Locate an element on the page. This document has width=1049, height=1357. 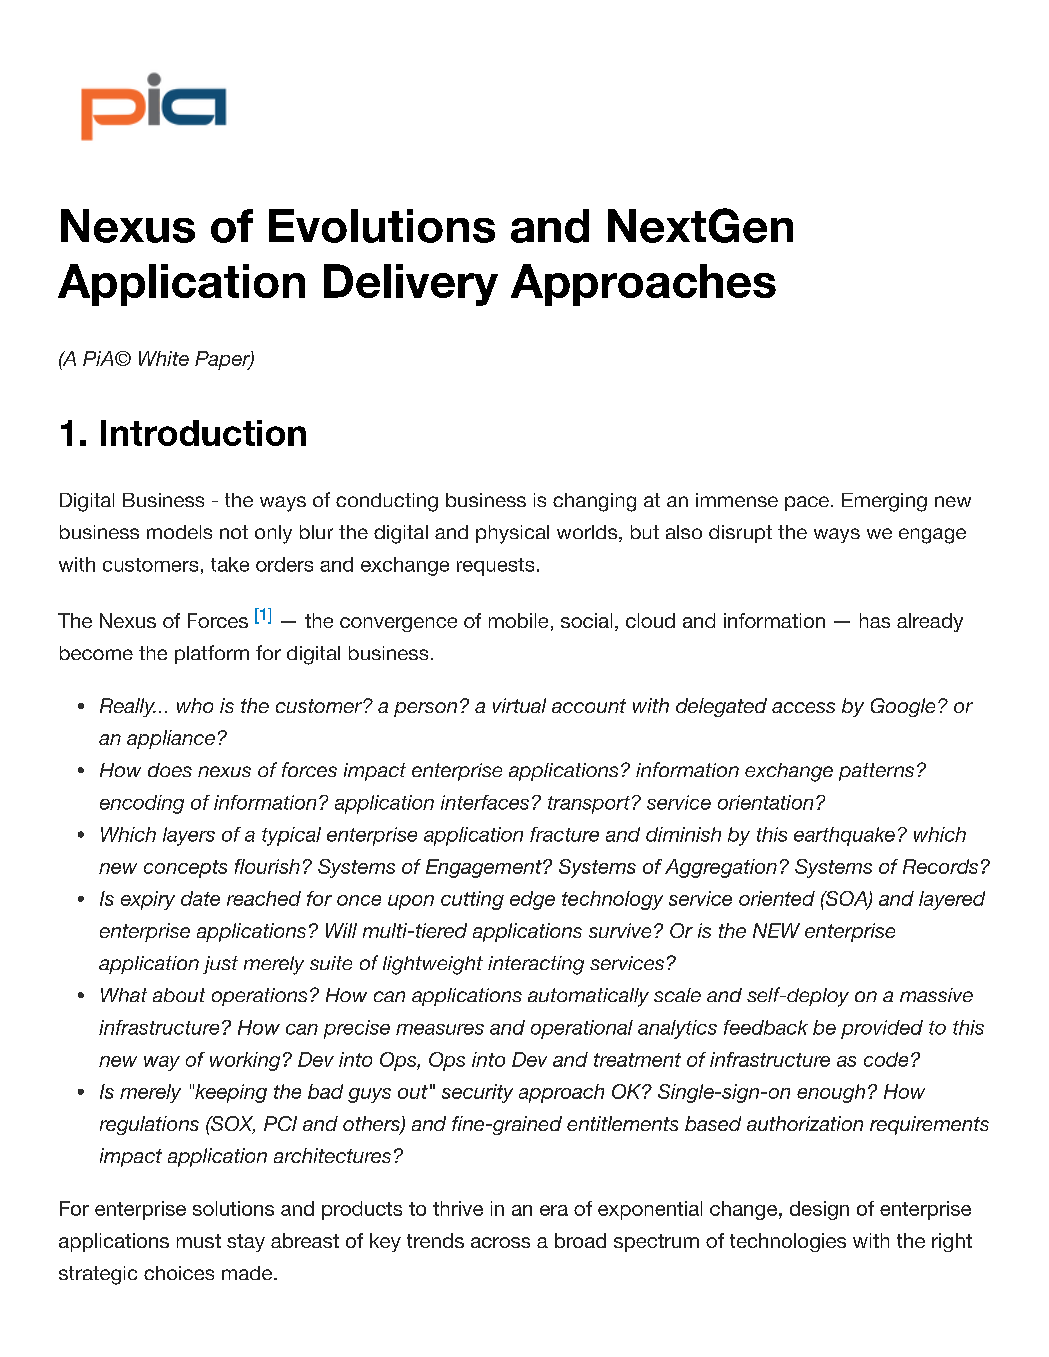
edge is located at coordinates (532, 900).
